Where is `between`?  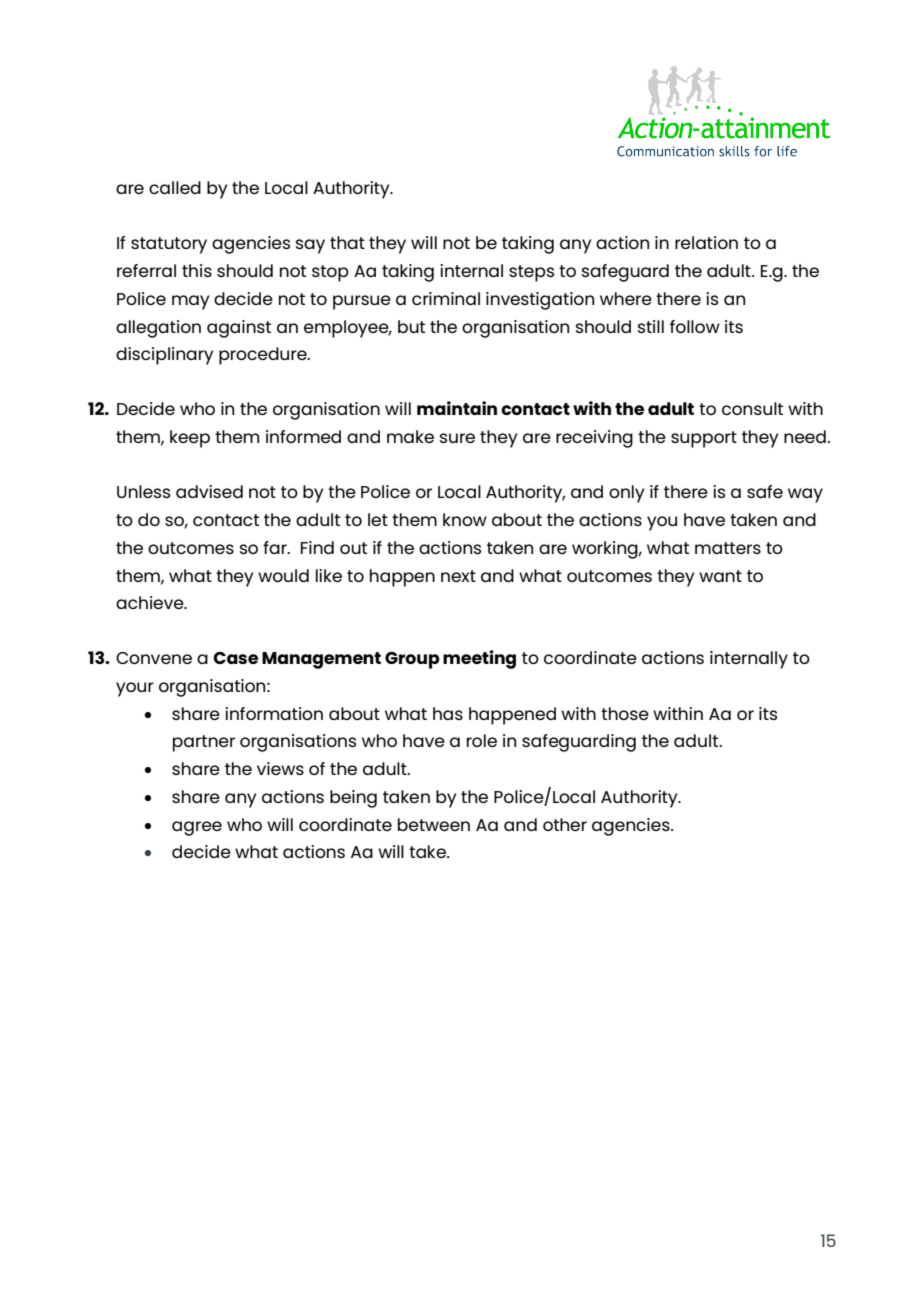 between is located at coordinates (434, 824).
